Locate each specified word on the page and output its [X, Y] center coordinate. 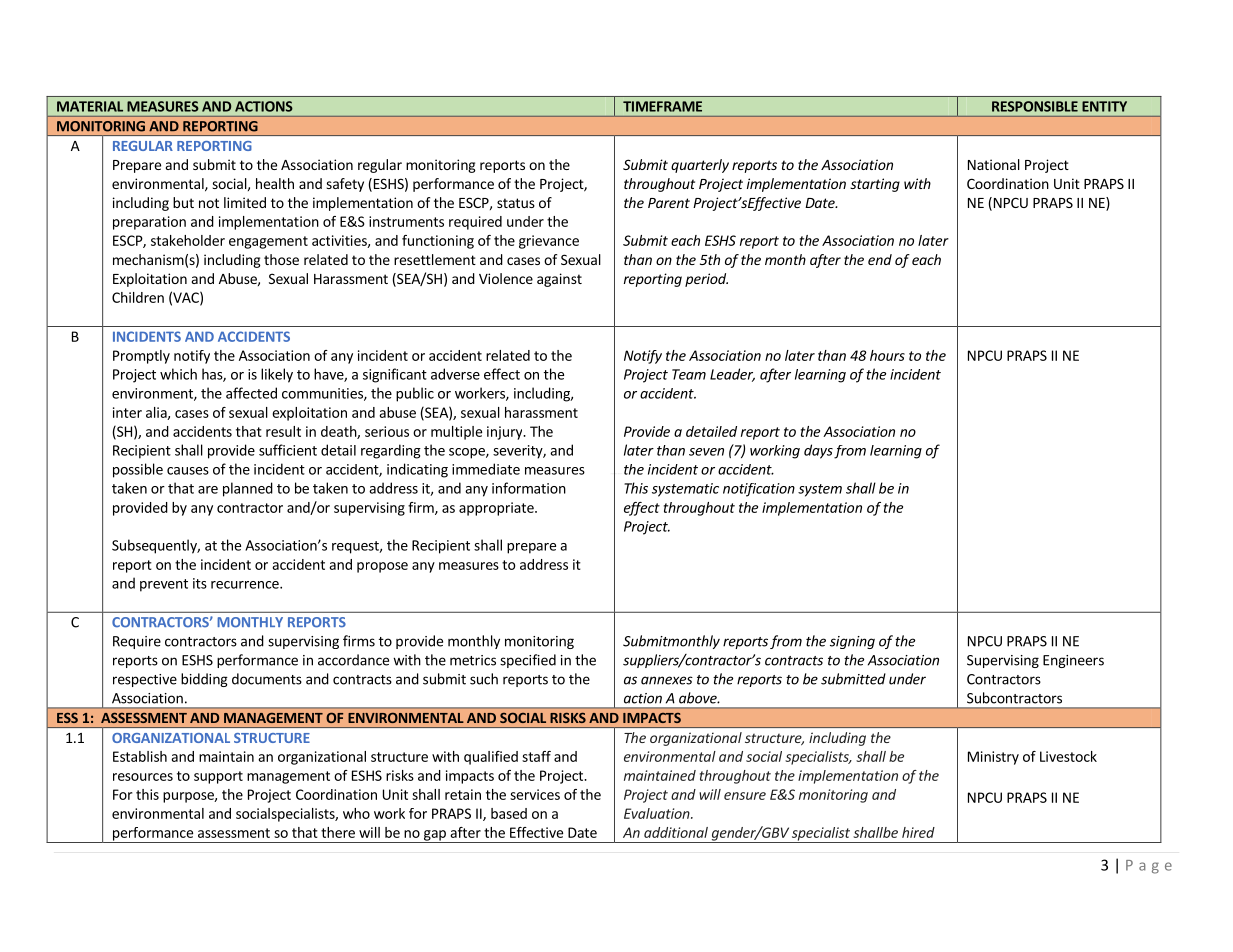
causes [188, 471]
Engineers [1073, 661]
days [818, 451]
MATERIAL [90, 106]
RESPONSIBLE [1035, 106]
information [529, 488]
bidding [204, 680]
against [559, 280]
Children [138, 297]
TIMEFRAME [662, 106]
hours [887, 355]
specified [528, 661]
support [218, 777]
